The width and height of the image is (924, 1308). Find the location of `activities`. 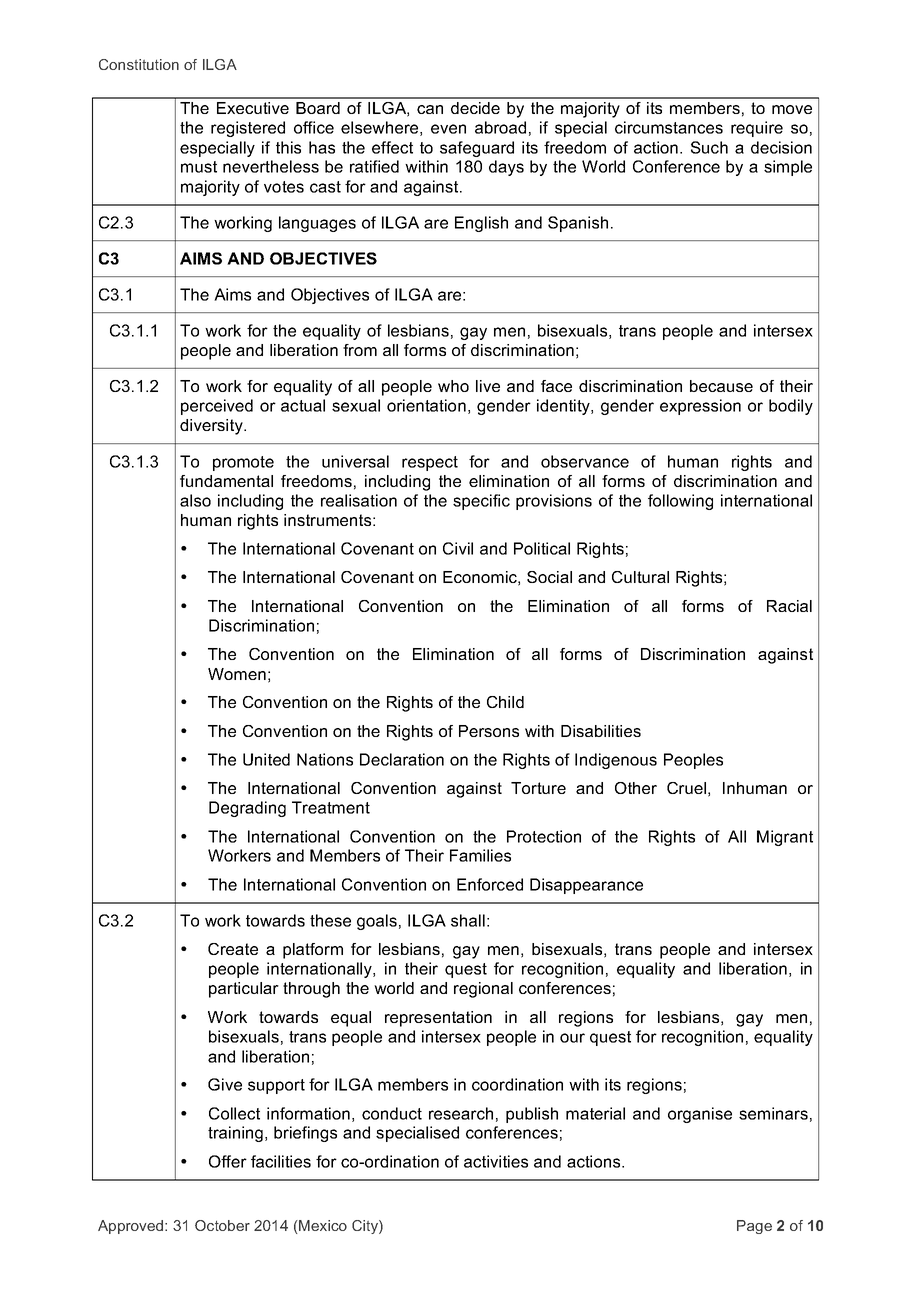

activities is located at coordinates (496, 1161).
